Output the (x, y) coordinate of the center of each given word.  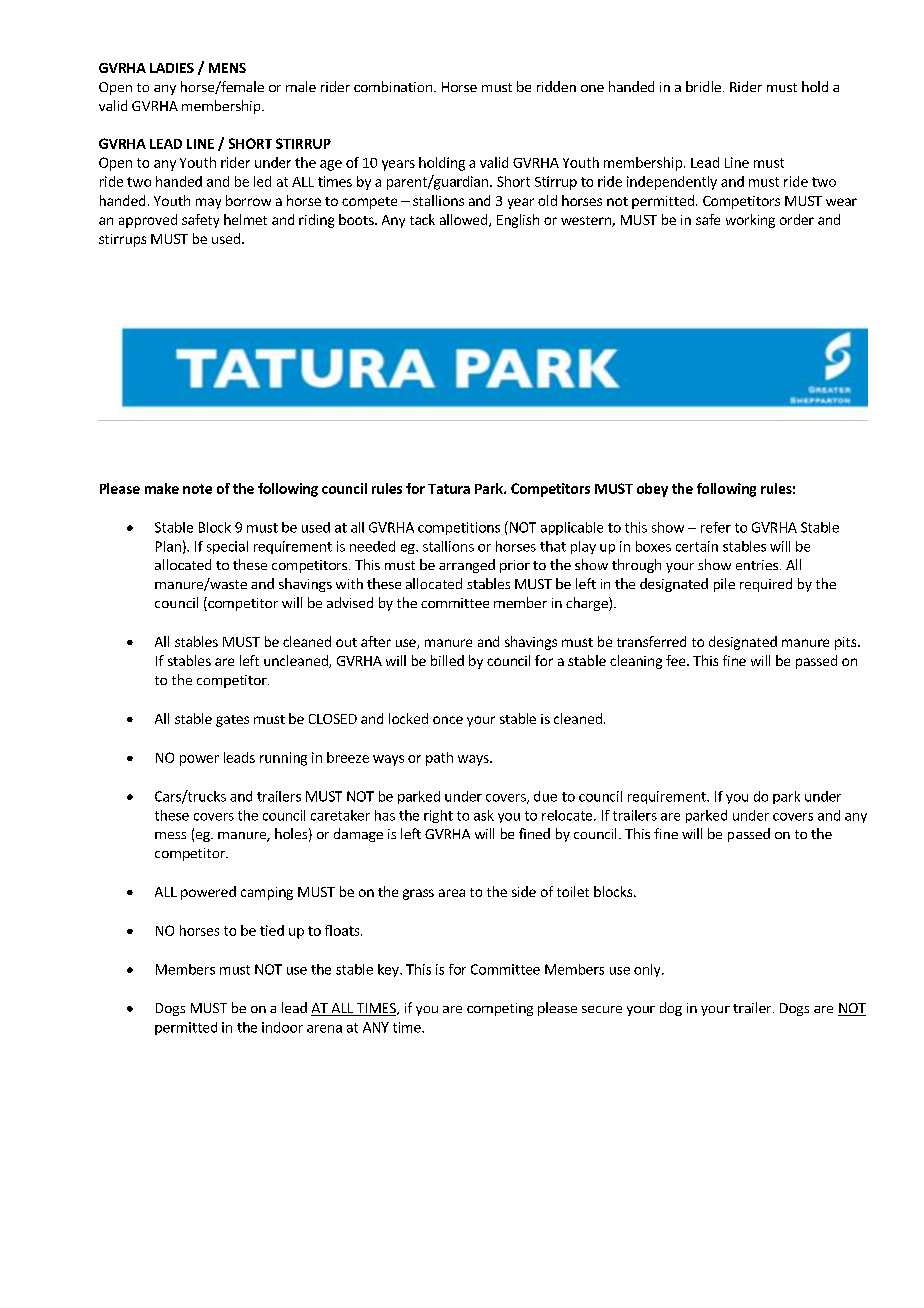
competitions (459, 528)
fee (677, 660)
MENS (227, 68)
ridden (556, 86)
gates (232, 721)
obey (652, 490)
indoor (282, 1027)
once (448, 720)
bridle (703, 86)
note (197, 489)
